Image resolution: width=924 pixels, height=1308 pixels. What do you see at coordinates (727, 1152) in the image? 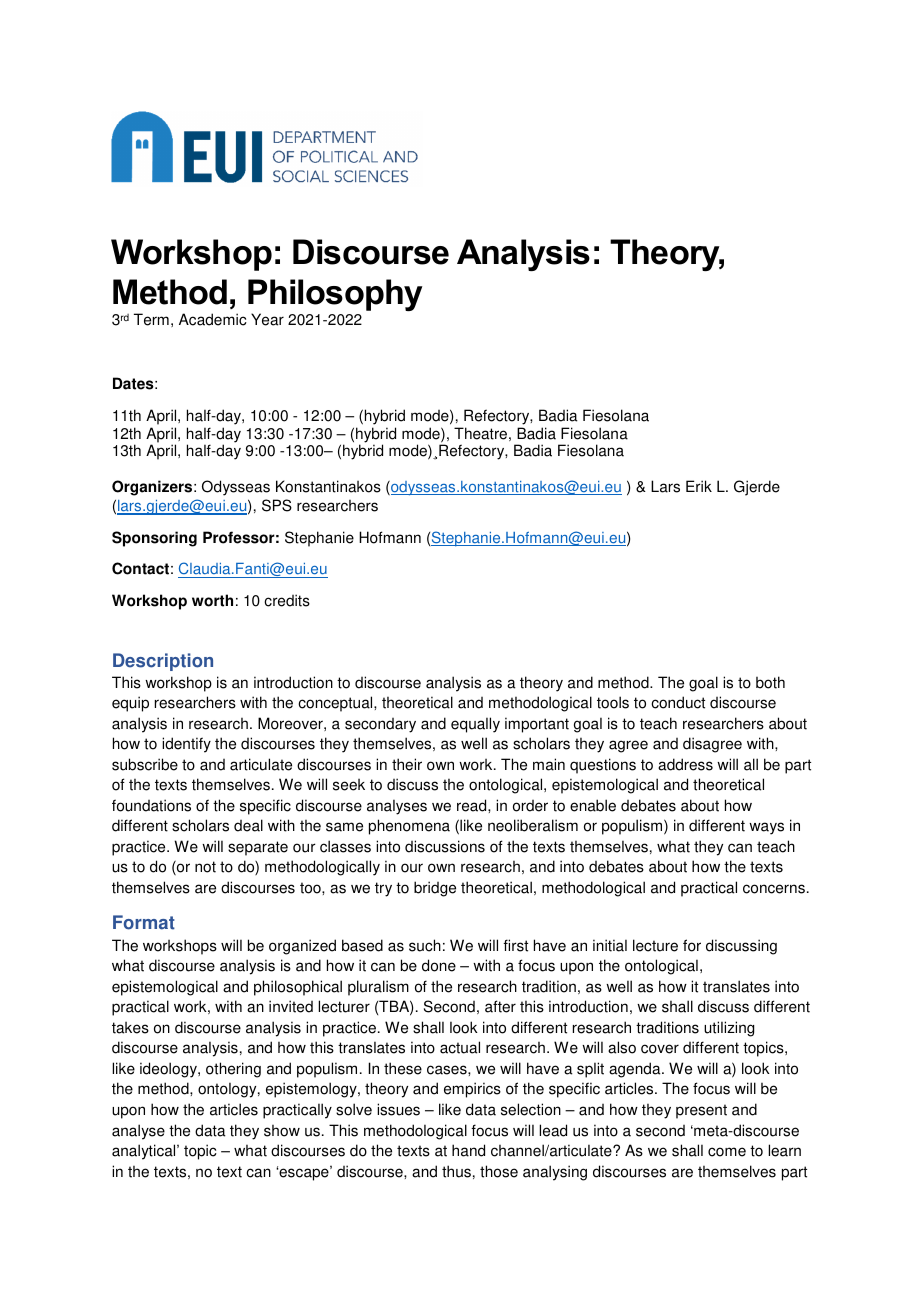
I see `come` at bounding box center [727, 1152].
